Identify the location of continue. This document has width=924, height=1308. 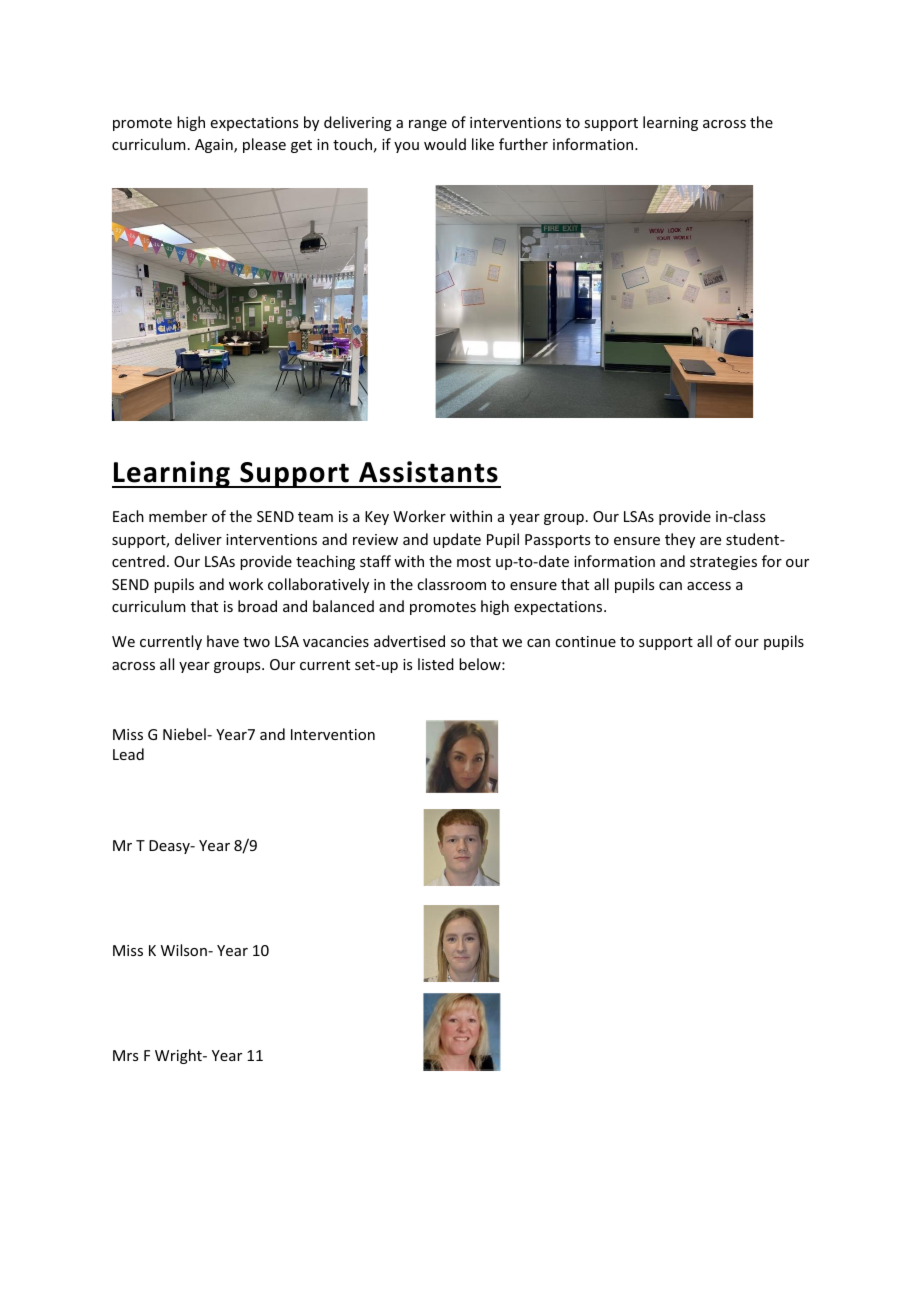
(585, 641).
